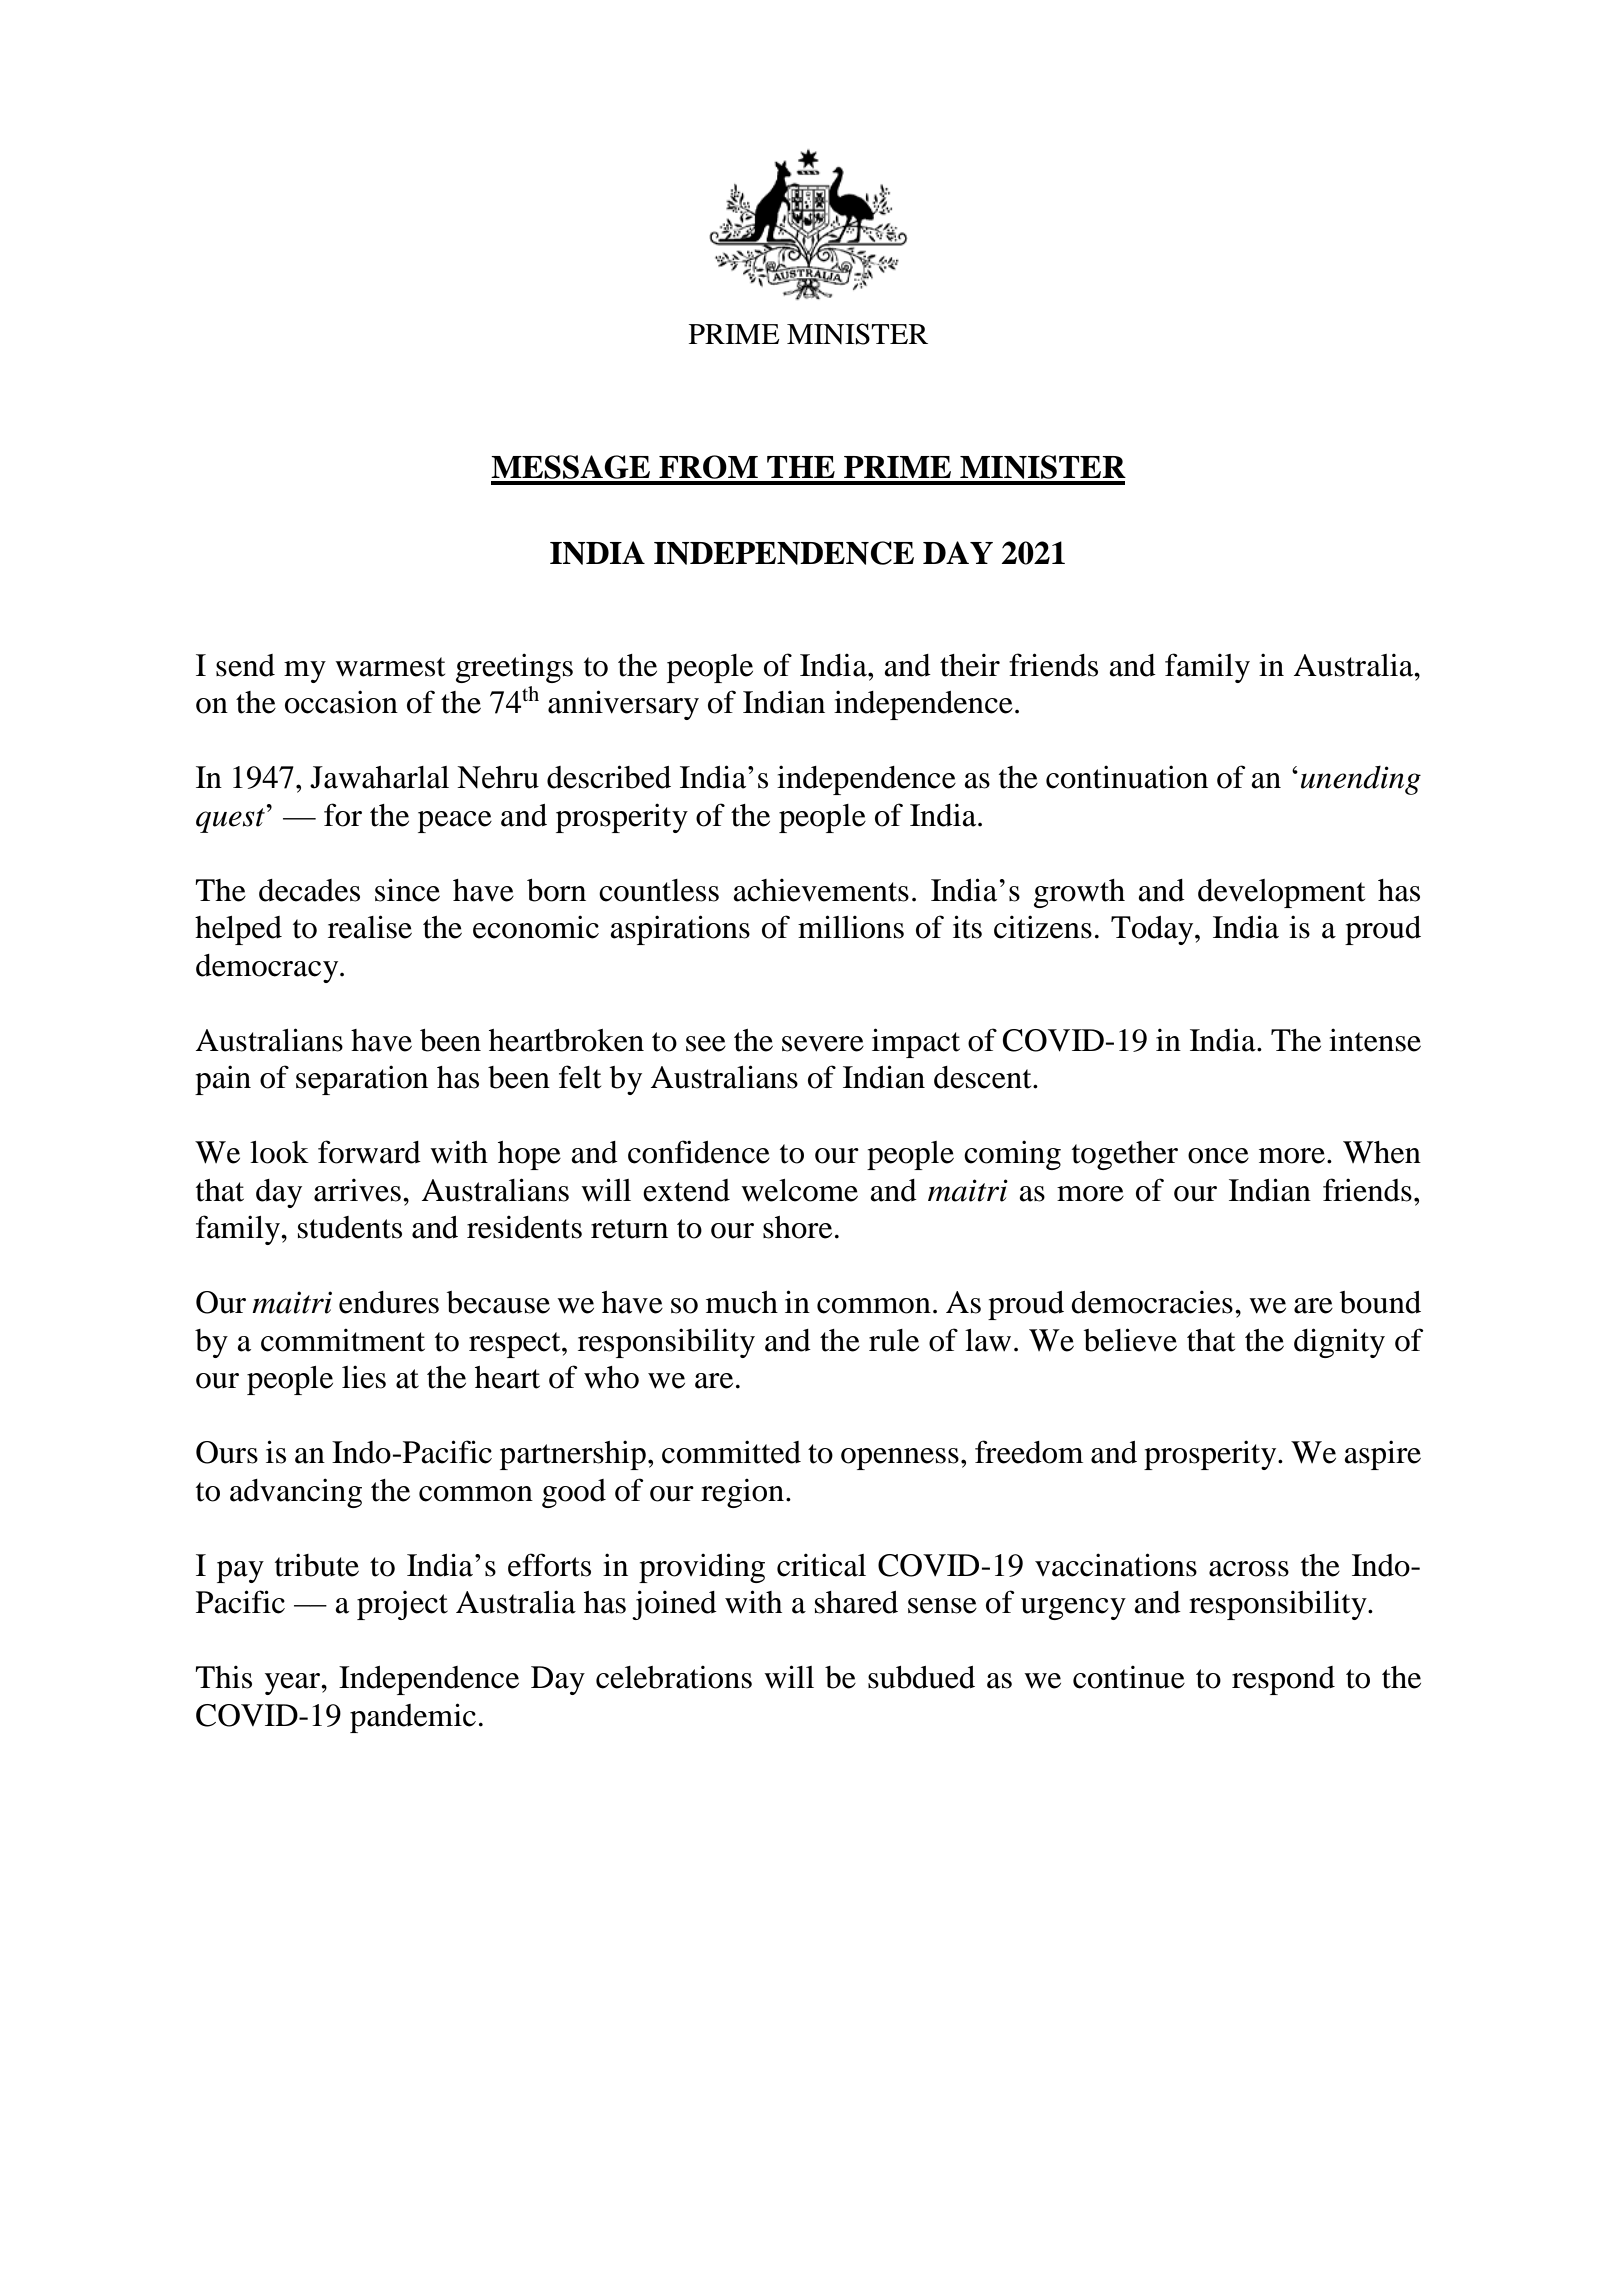  What do you see at coordinates (294, 1684) in the document?
I see `year` at bounding box center [294, 1684].
